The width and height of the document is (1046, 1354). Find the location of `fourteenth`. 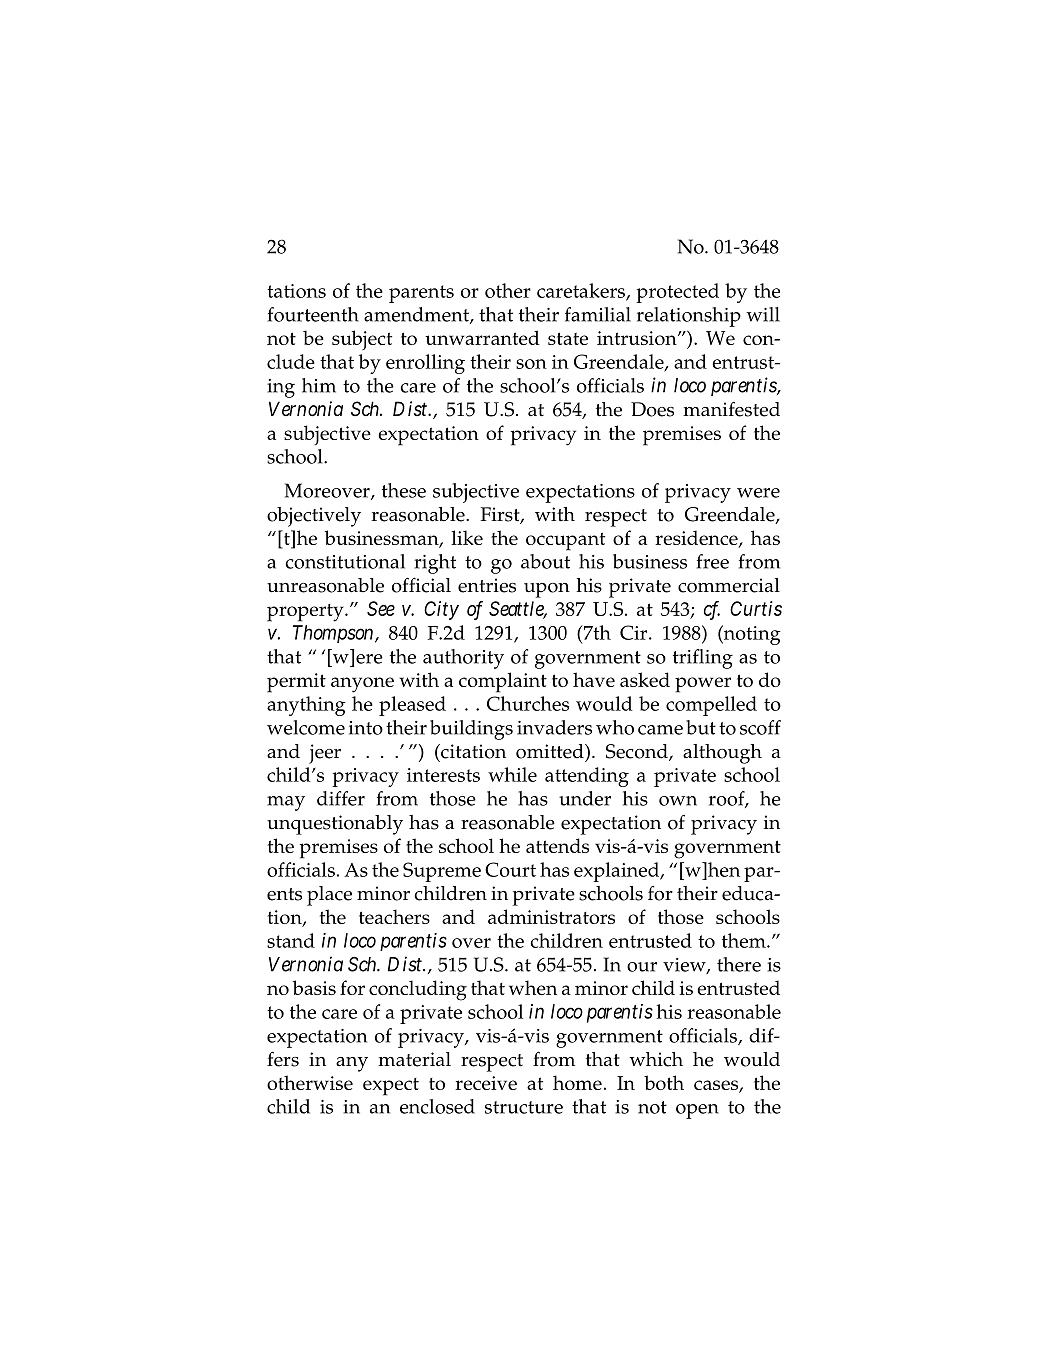

fourteenth is located at coordinates (313, 314).
